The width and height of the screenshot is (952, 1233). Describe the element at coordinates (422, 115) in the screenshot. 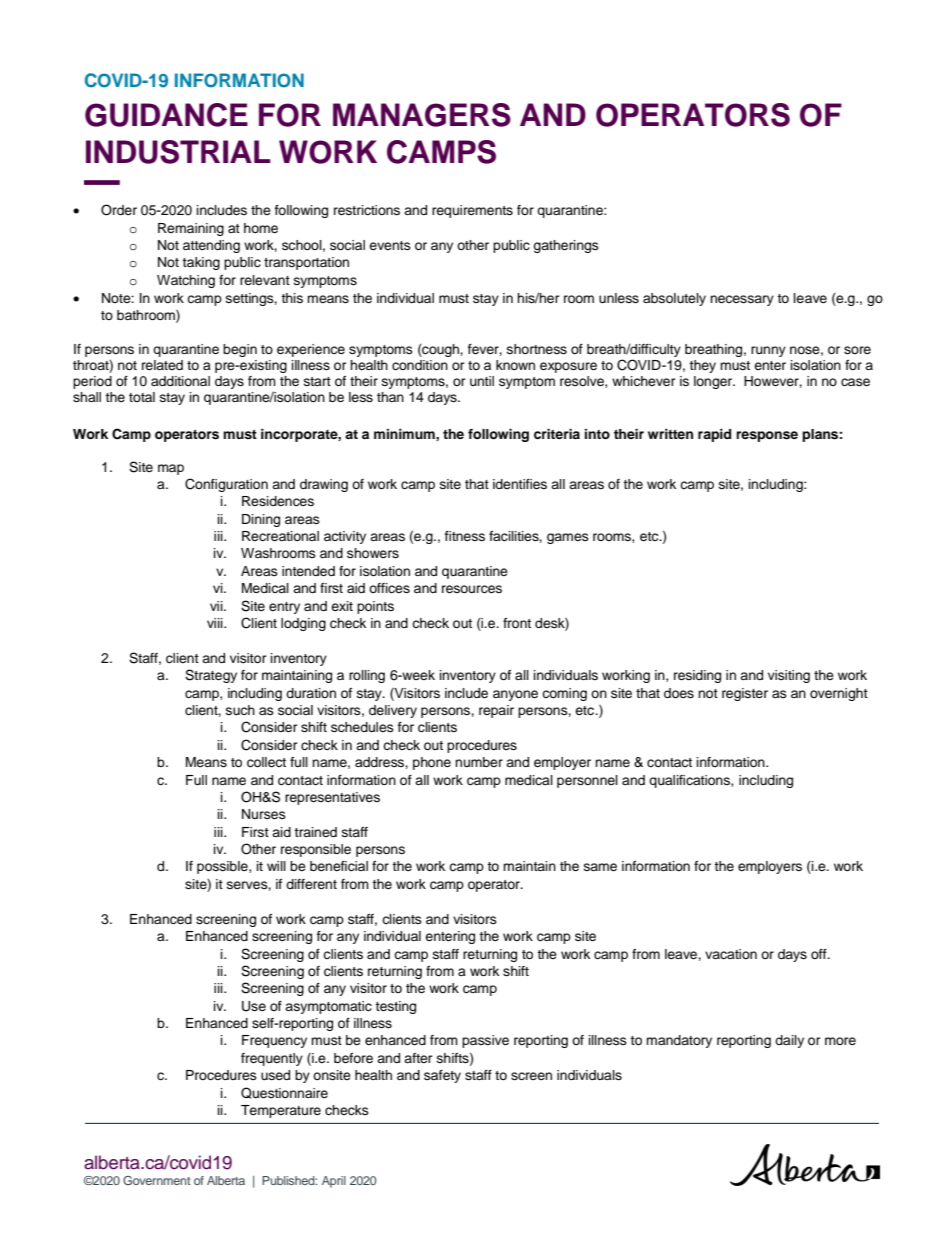

I see `MANAGERS` at that location.
